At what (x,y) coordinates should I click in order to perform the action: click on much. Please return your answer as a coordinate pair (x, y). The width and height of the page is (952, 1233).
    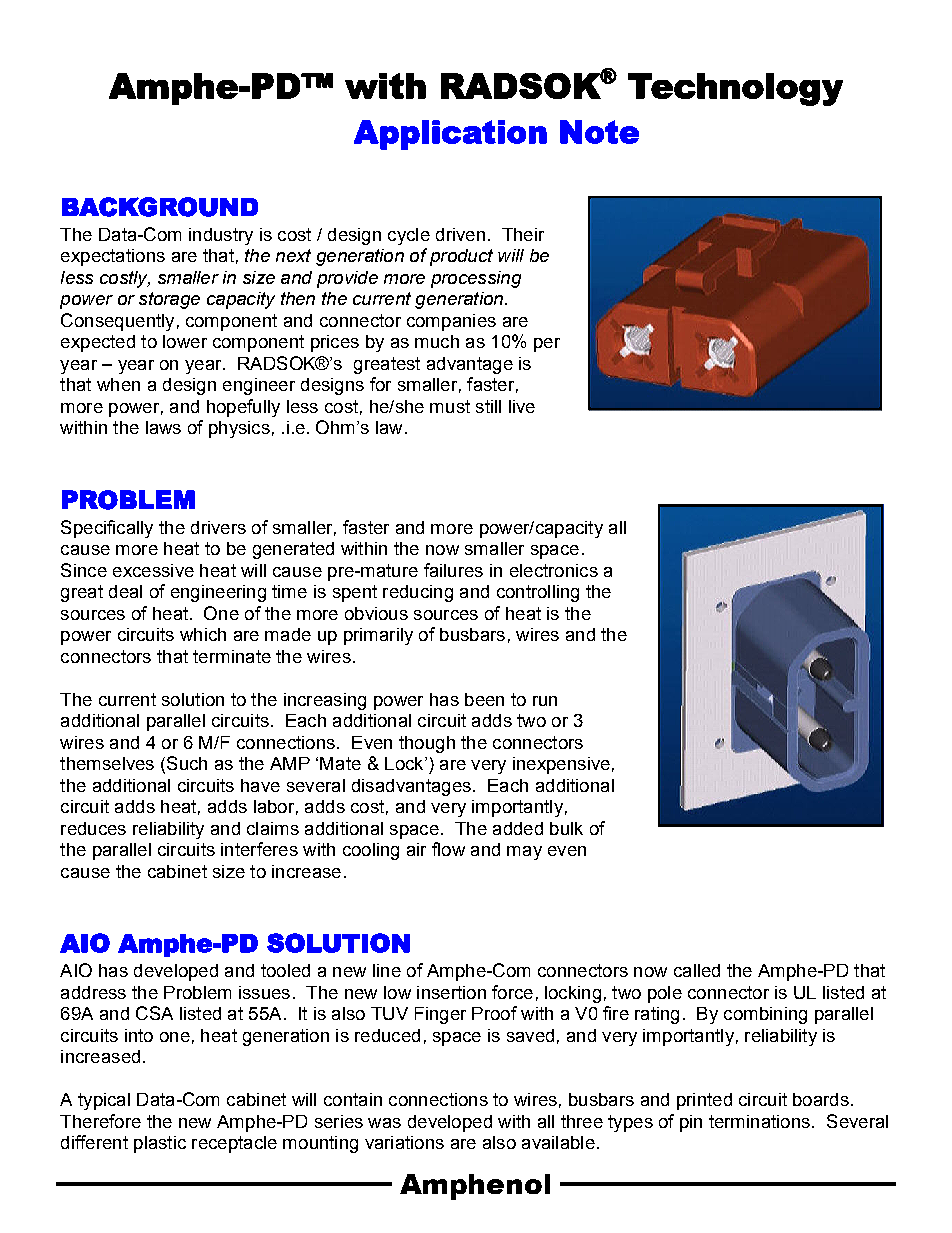
    Looking at the image, I should click on (437, 341).
